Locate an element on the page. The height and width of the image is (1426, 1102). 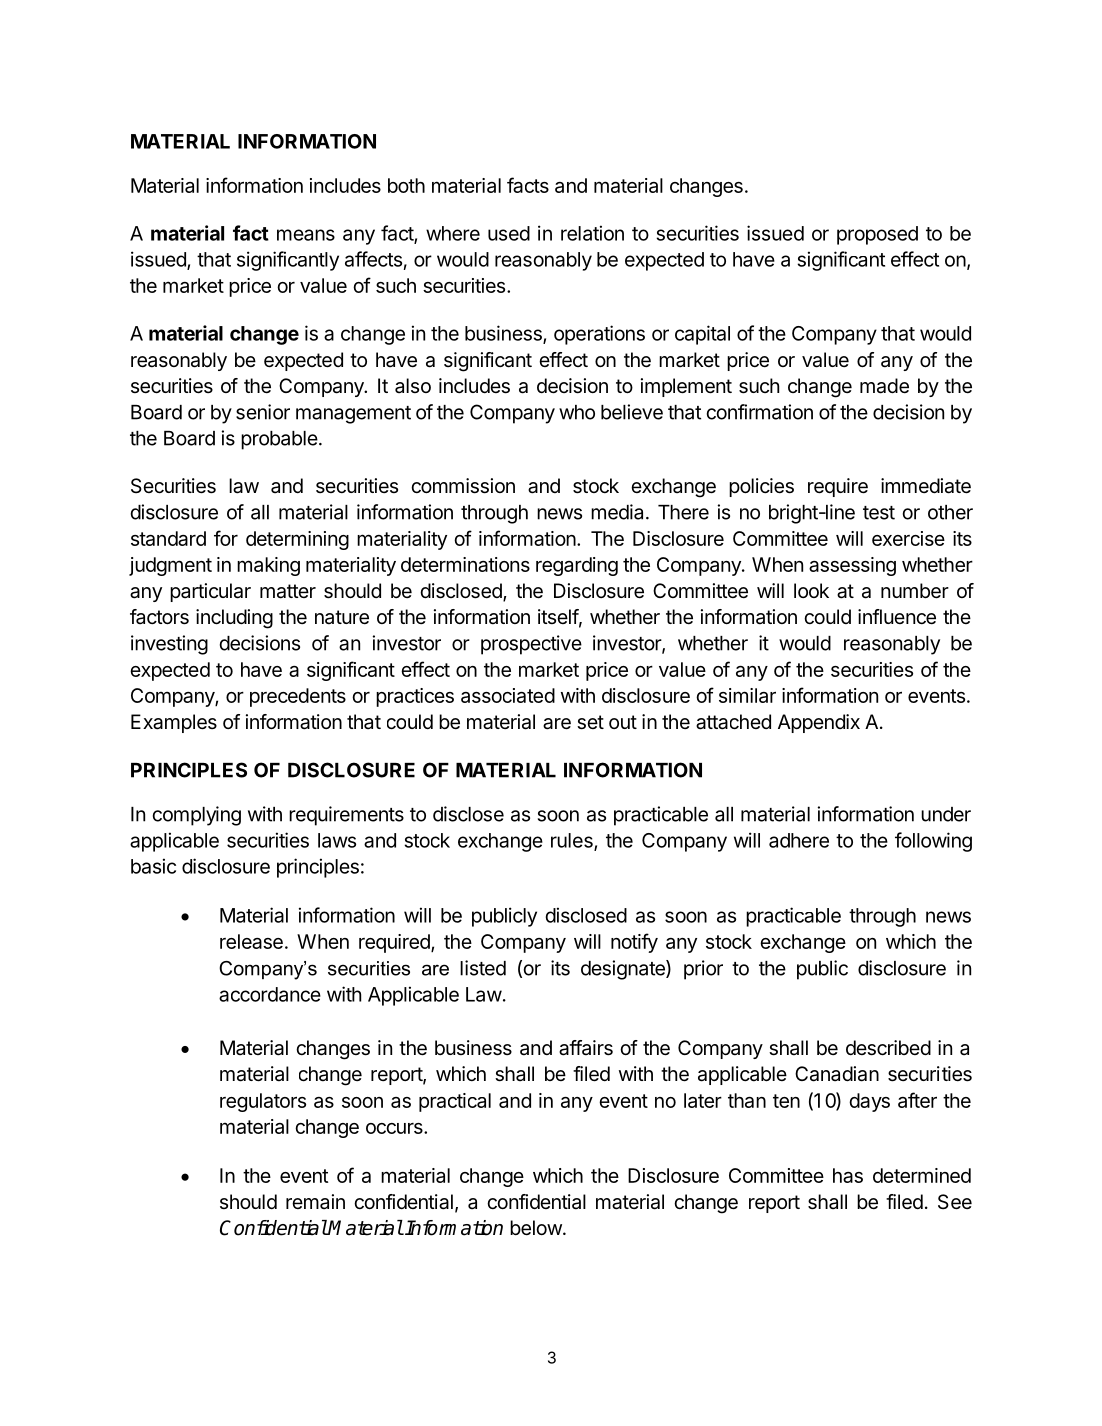
who is located at coordinates (577, 412).
